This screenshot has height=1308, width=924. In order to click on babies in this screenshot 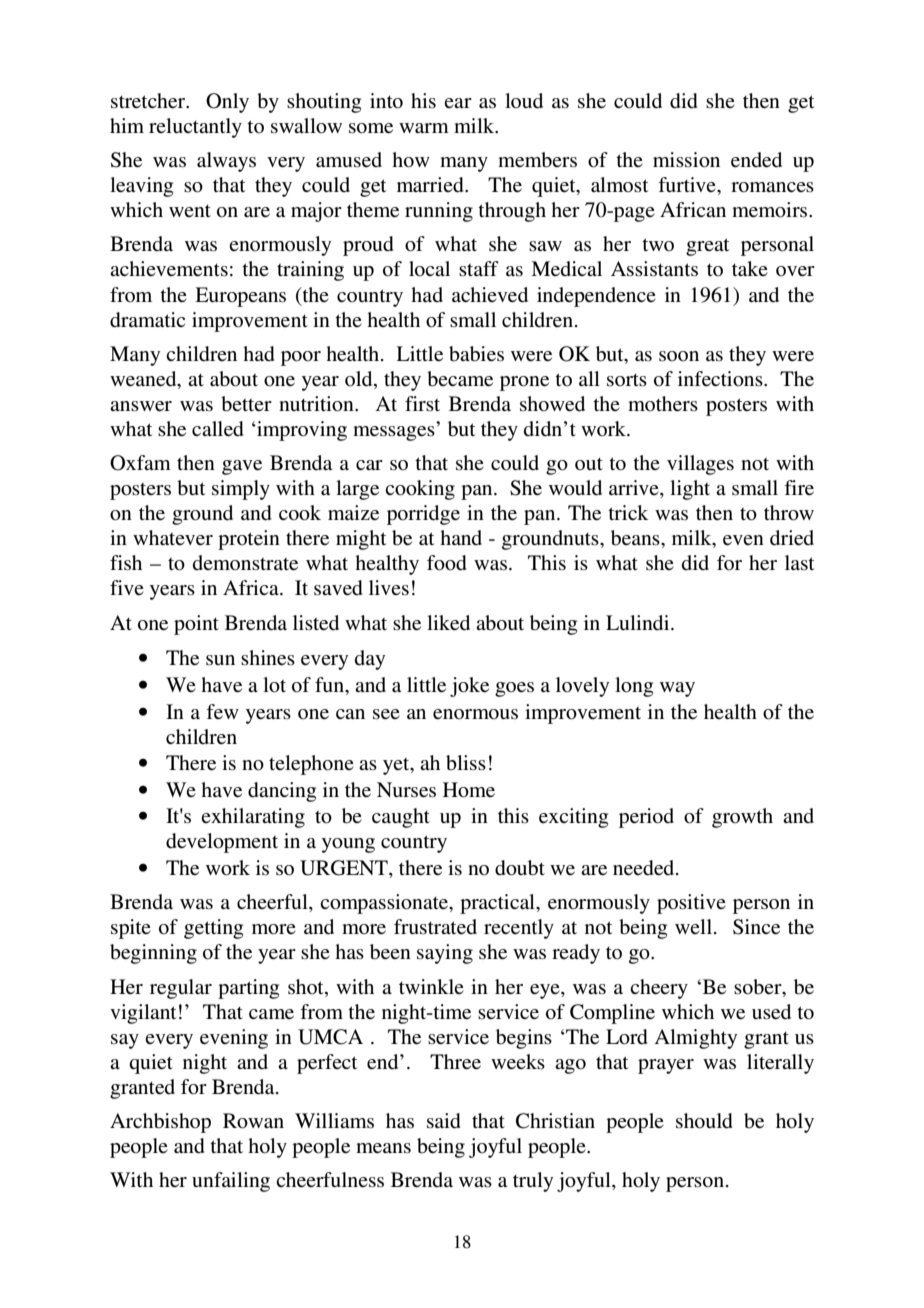, I will do `click(476, 354)`.
